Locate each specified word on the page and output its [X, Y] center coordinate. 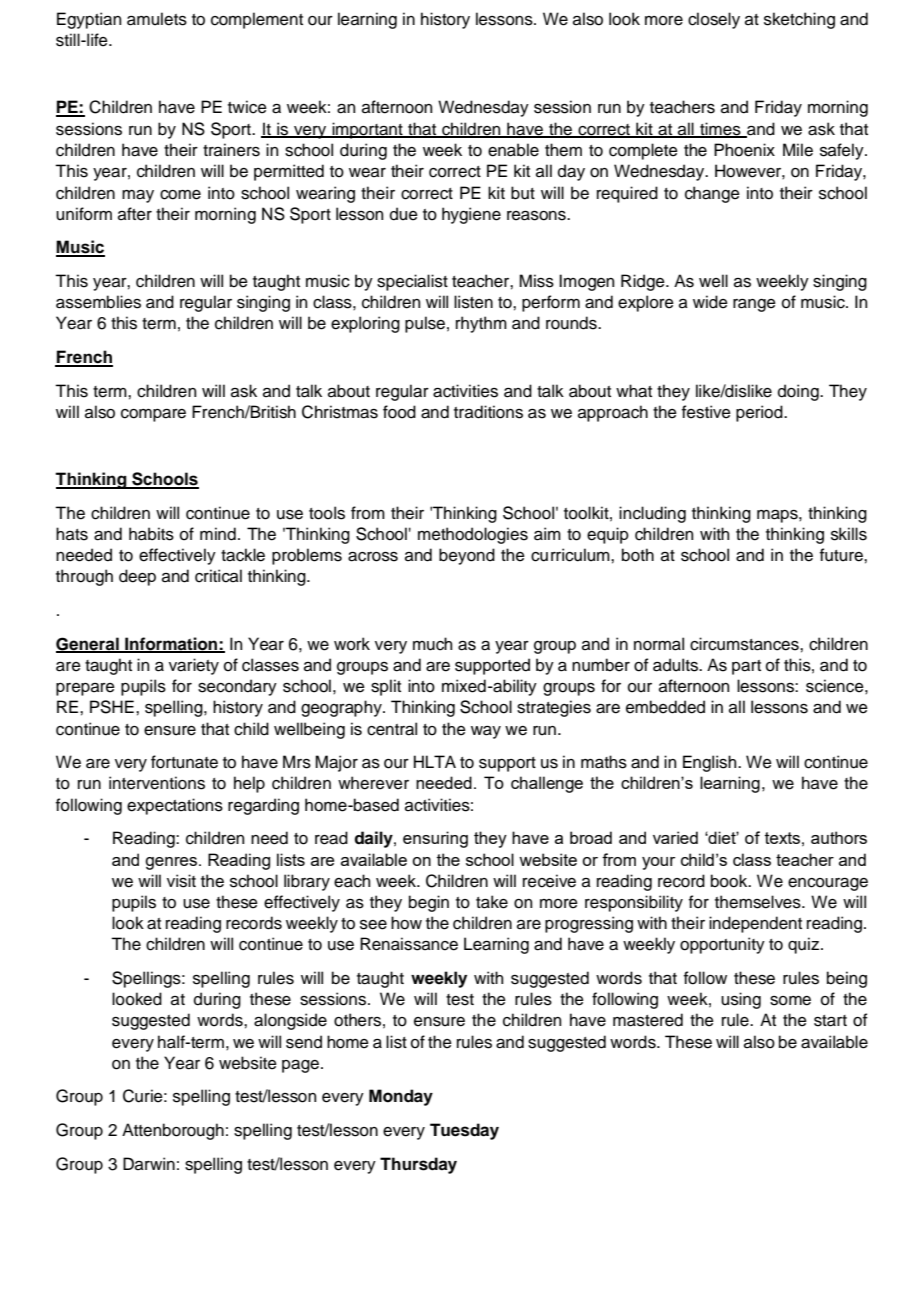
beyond [467, 556]
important [367, 130]
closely [714, 20]
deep [137, 577]
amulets [157, 19]
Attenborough [173, 1131]
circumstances [745, 644]
